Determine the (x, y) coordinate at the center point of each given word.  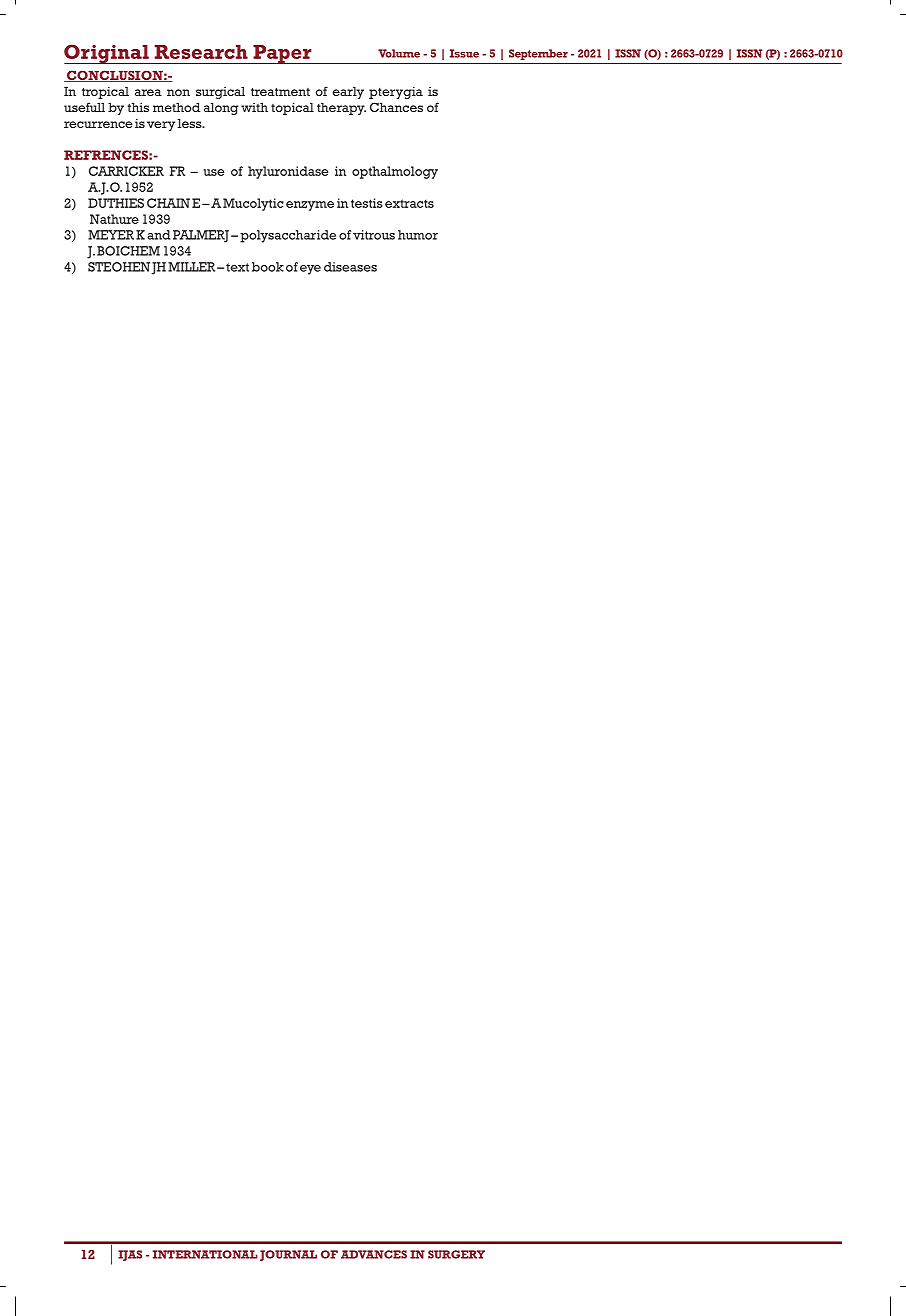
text (237, 267)
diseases (350, 267)
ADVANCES (374, 1254)
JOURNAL (288, 1255)
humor (418, 235)
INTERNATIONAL (205, 1254)
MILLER (193, 267)
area (148, 92)
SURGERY (456, 1254)
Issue (464, 53)
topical (292, 108)
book (268, 267)
